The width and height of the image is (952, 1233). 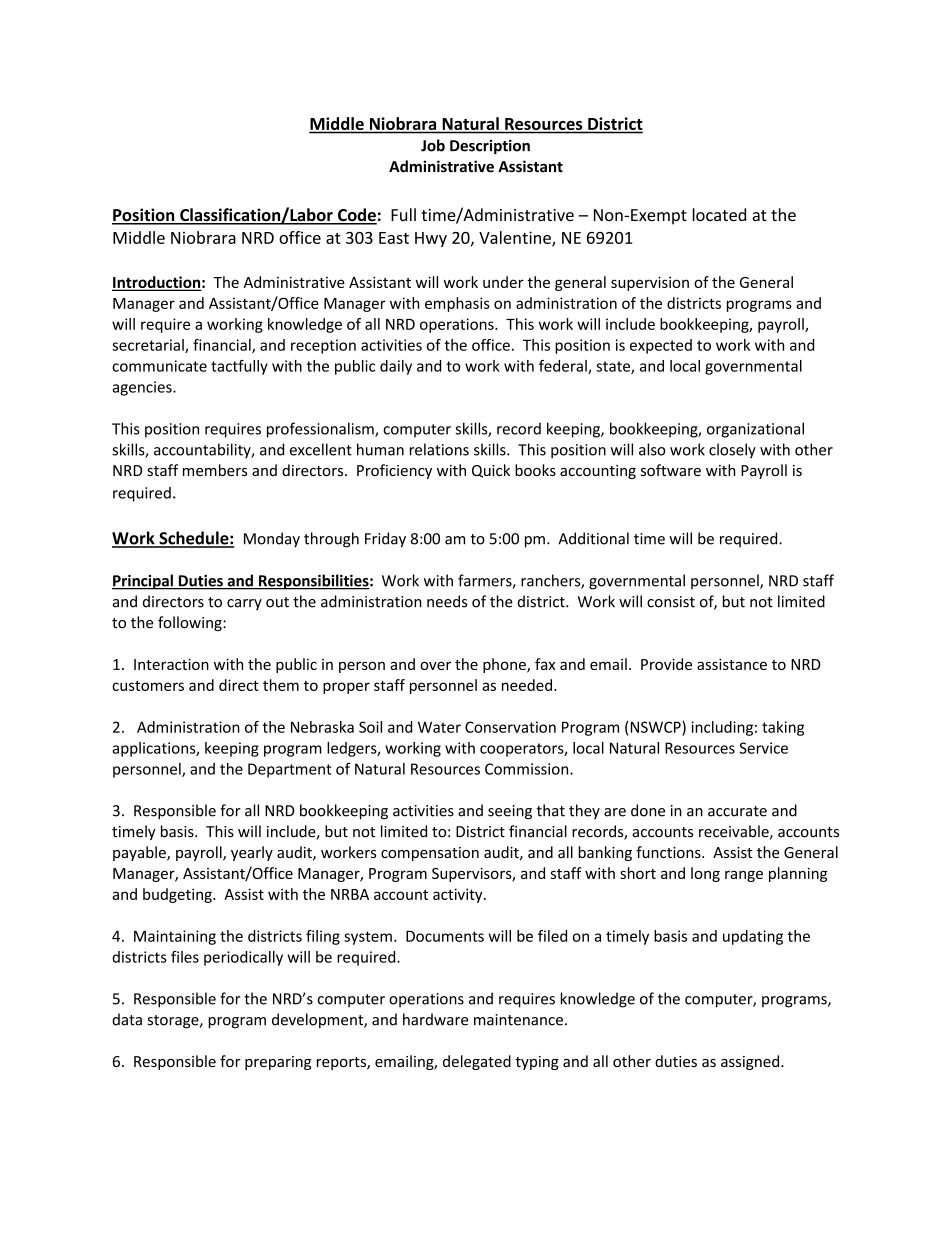 I want to click on seeing, so click(x=510, y=812).
